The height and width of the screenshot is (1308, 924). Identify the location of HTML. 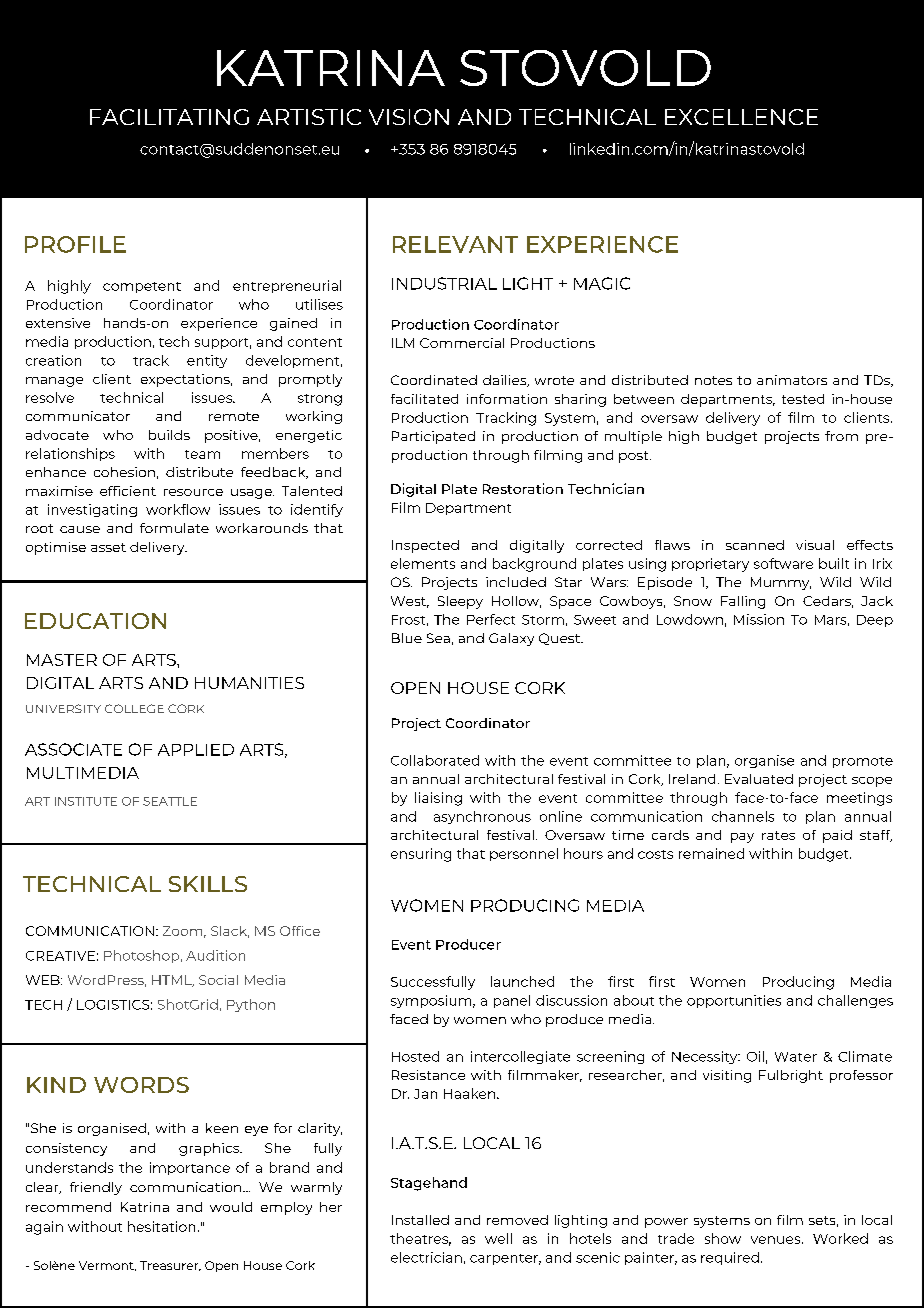
(173, 981).
